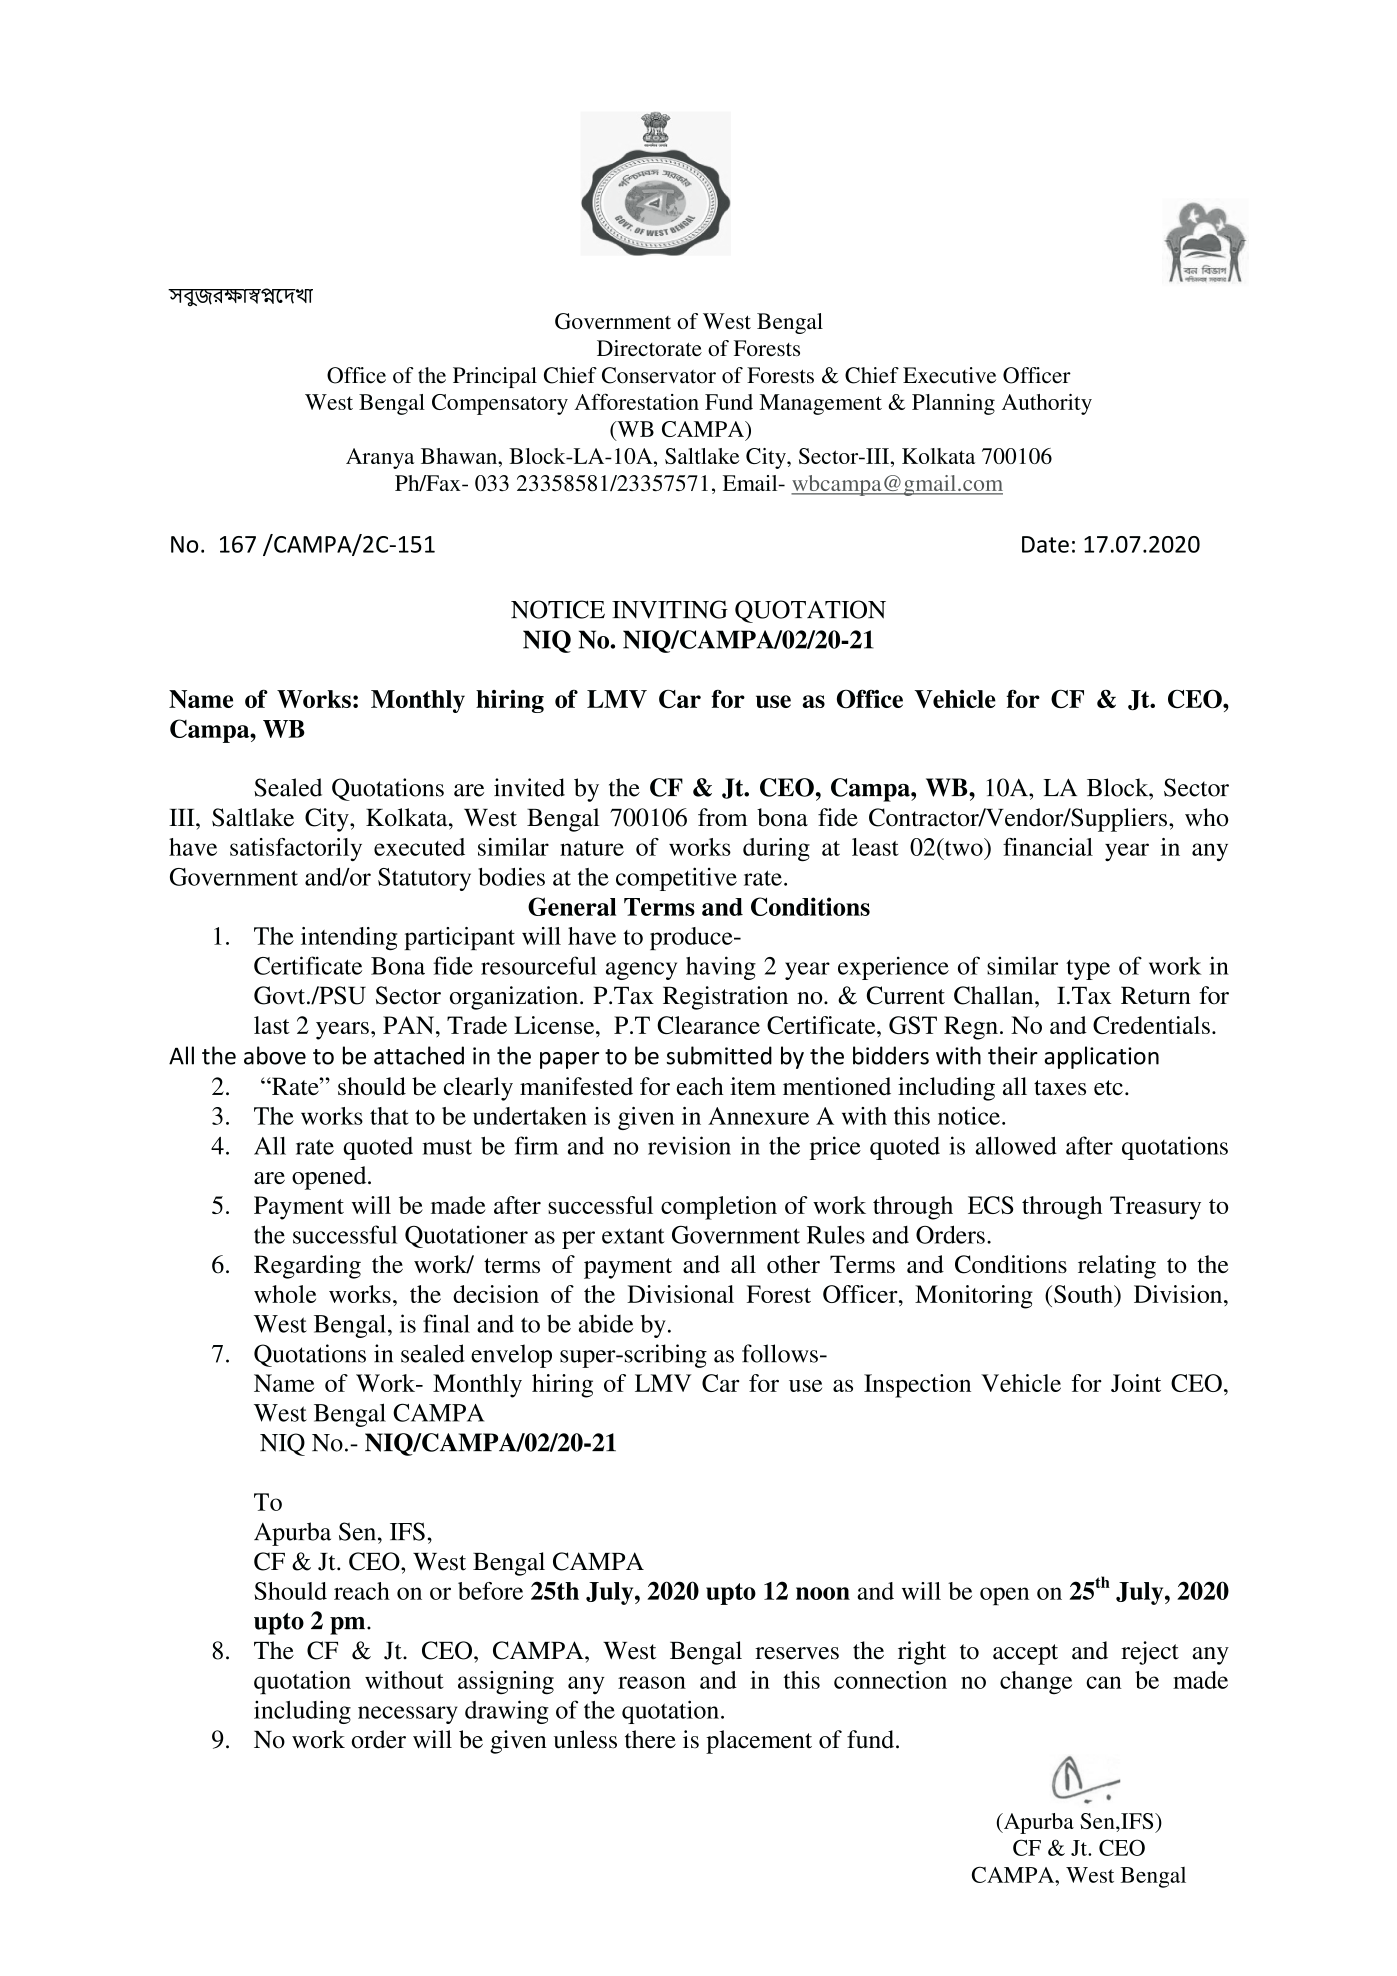 This page has height=1976, width=1397. What do you see at coordinates (529, 787) in the page?
I see `invited` at bounding box center [529, 787].
